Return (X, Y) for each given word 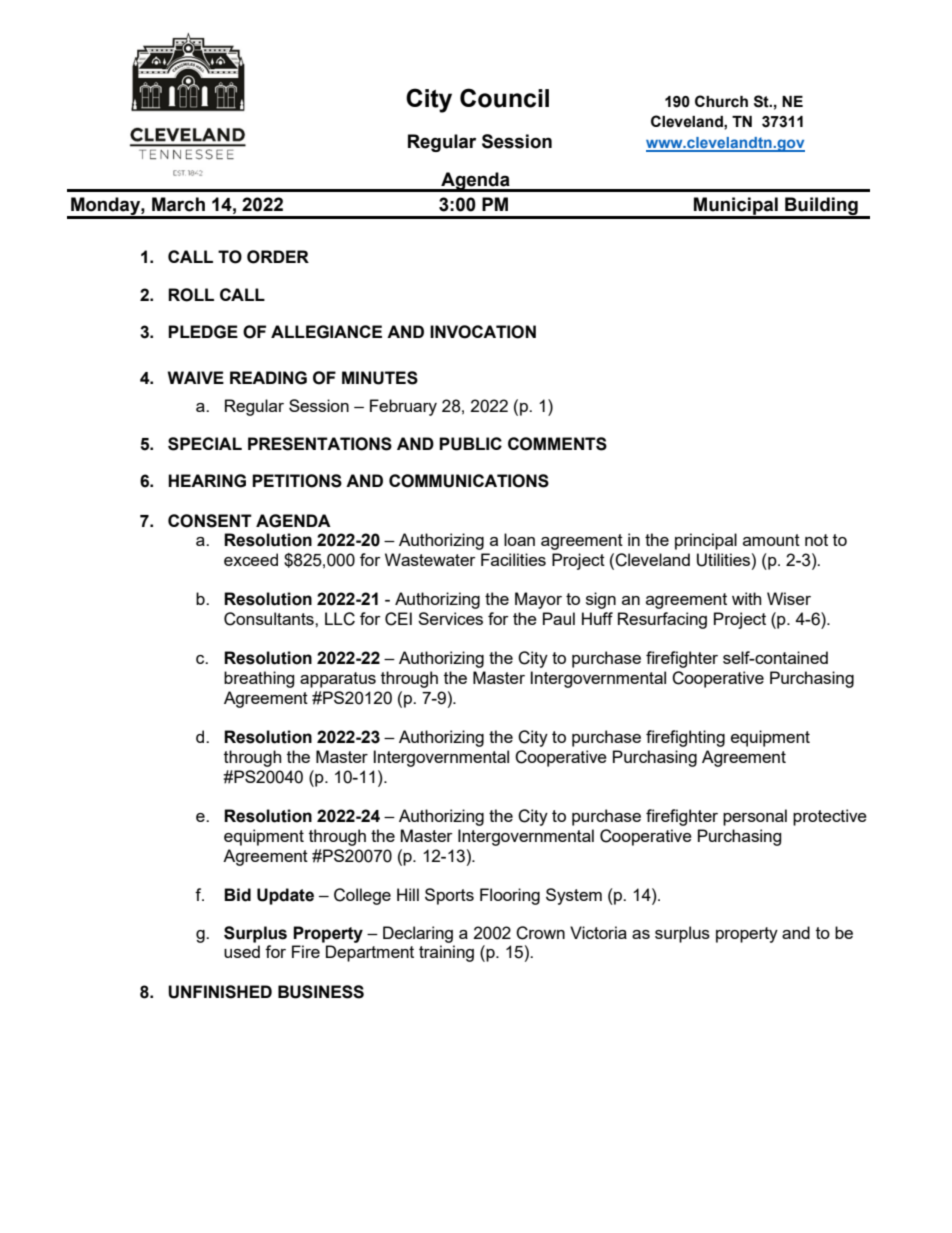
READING (268, 378)
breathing (259, 679)
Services (450, 618)
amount (771, 540)
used (242, 951)
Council (504, 98)
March (178, 204)
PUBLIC (470, 444)
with (746, 598)
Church (721, 101)
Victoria (598, 932)
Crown (540, 933)
